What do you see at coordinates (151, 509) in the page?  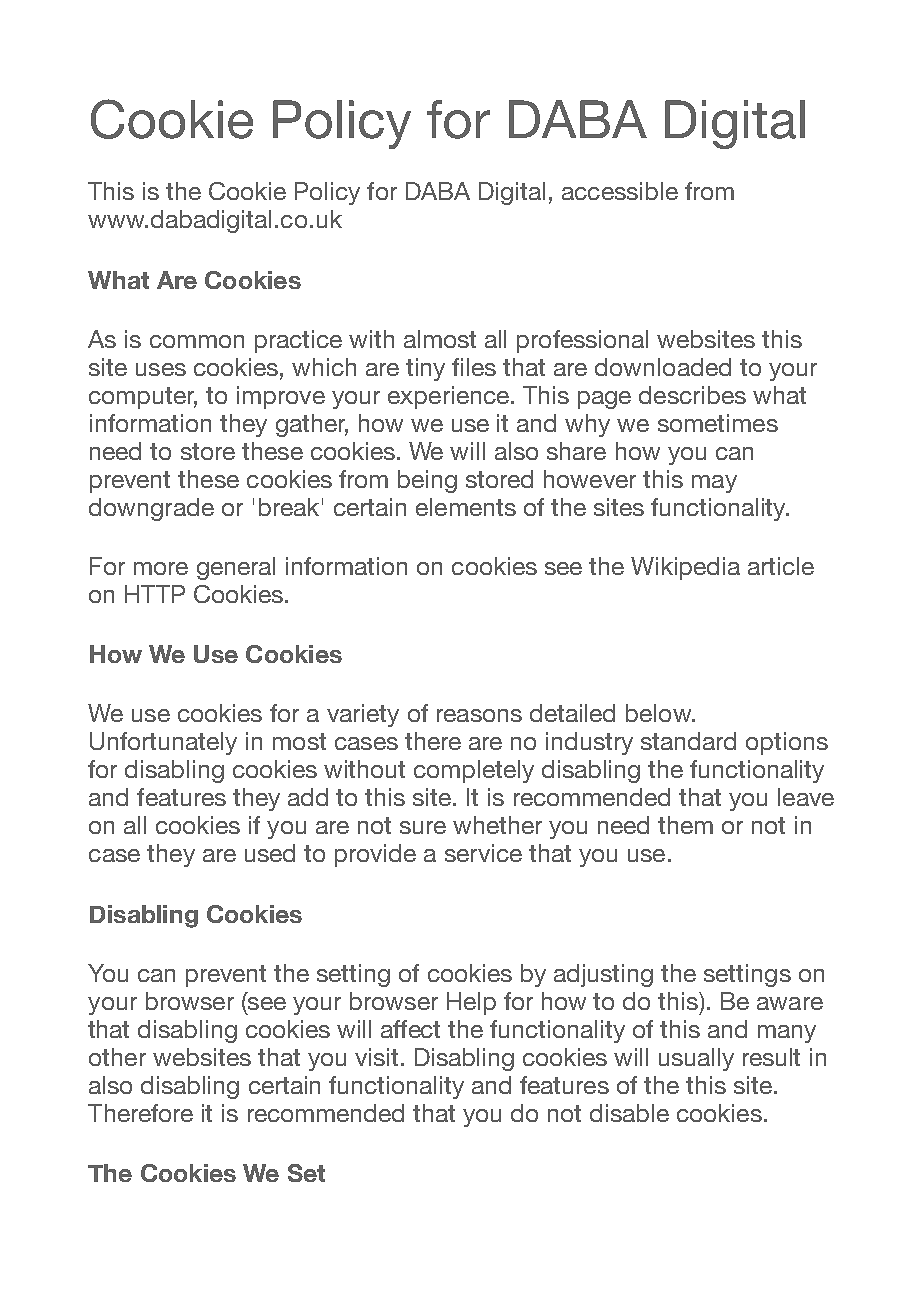 I see `downgrade` at bounding box center [151, 509].
